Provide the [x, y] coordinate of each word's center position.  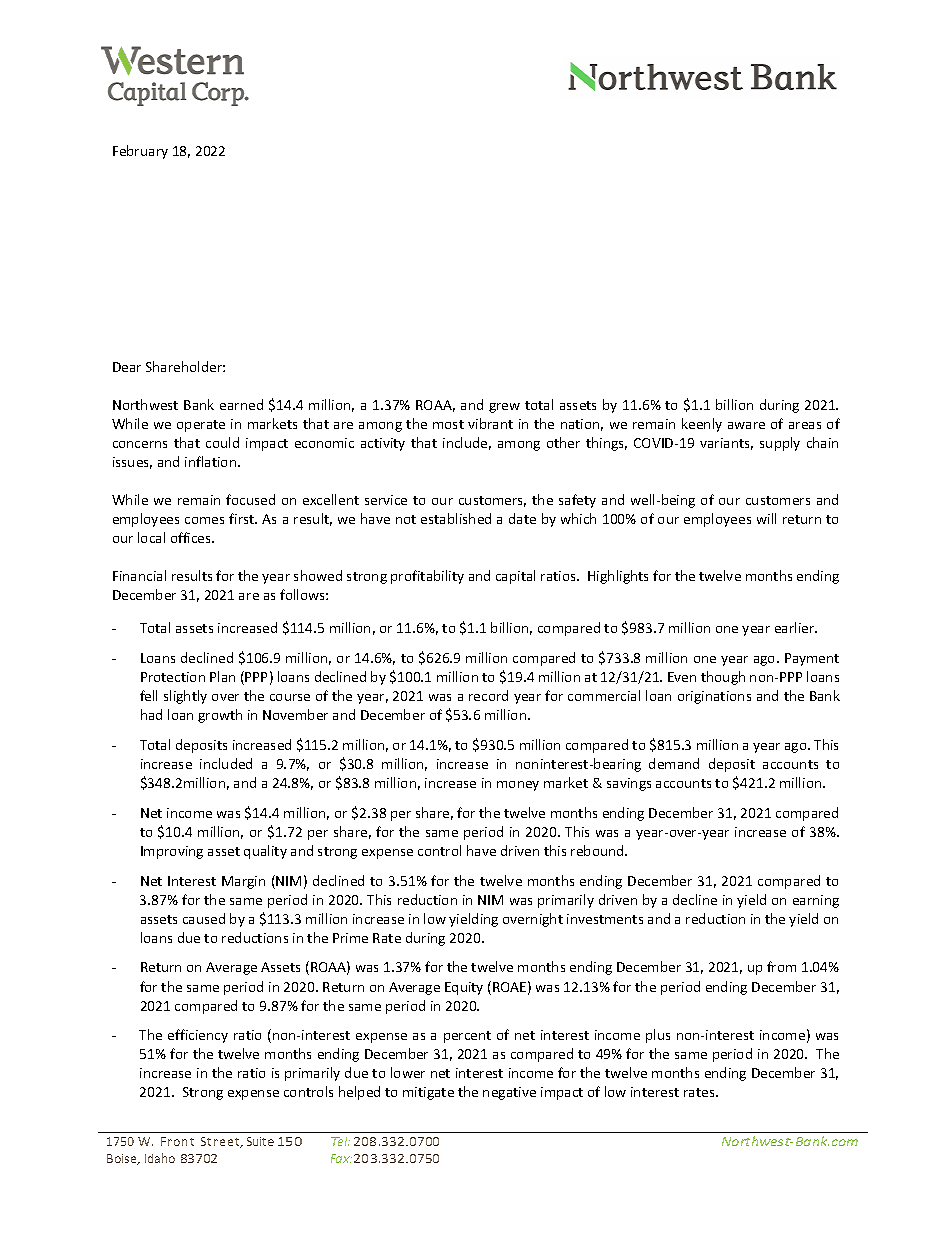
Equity [464, 988]
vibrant [490, 423]
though [723, 678]
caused [204, 918]
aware [746, 425]
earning [816, 901]
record [488, 695]
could [222, 442]
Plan [222, 676]
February [140, 152]
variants [726, 444]
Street [221, 1142]
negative [509, 1093]
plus [658, 1036]
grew [504, 408]
